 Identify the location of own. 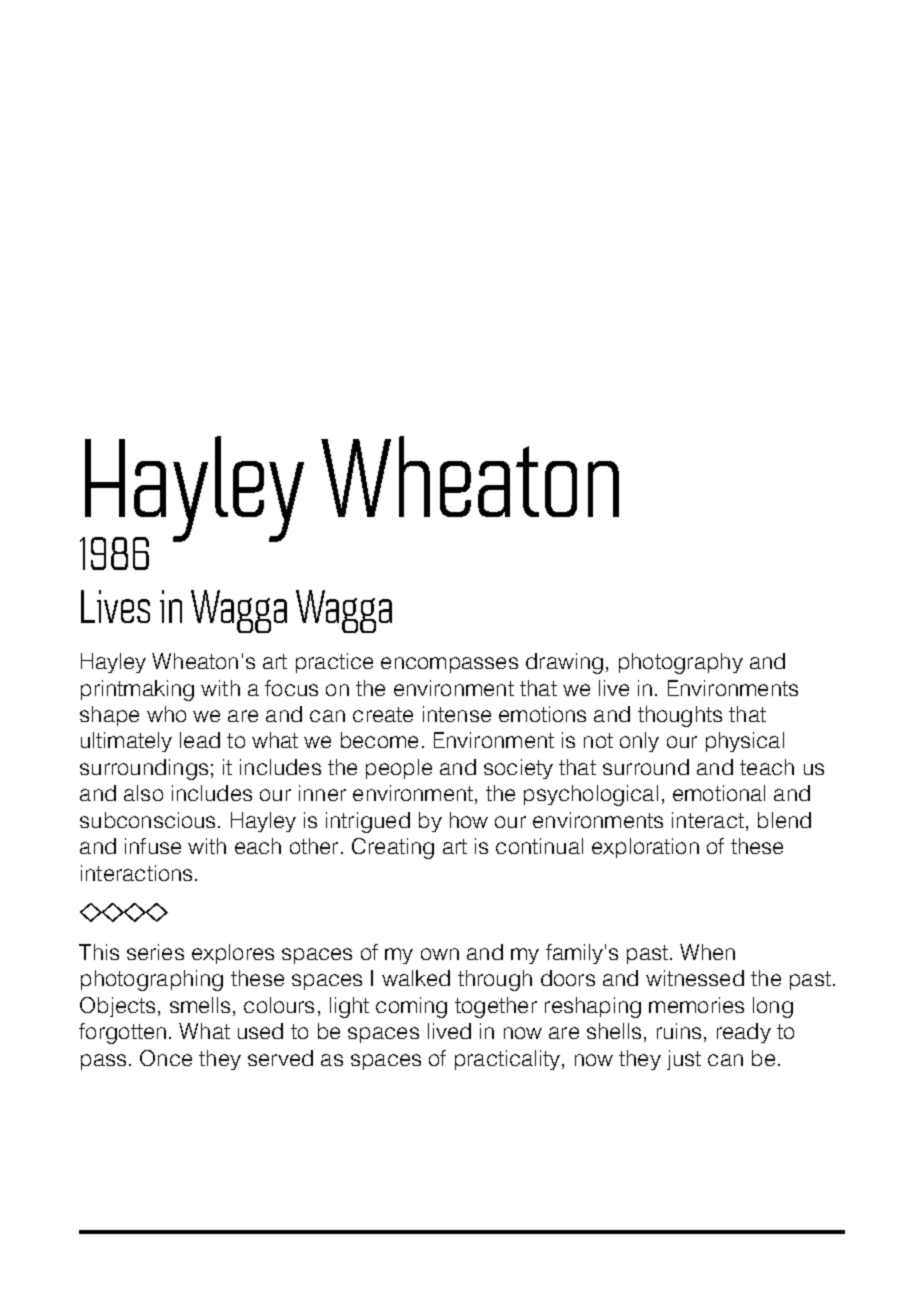
(440, 954).
